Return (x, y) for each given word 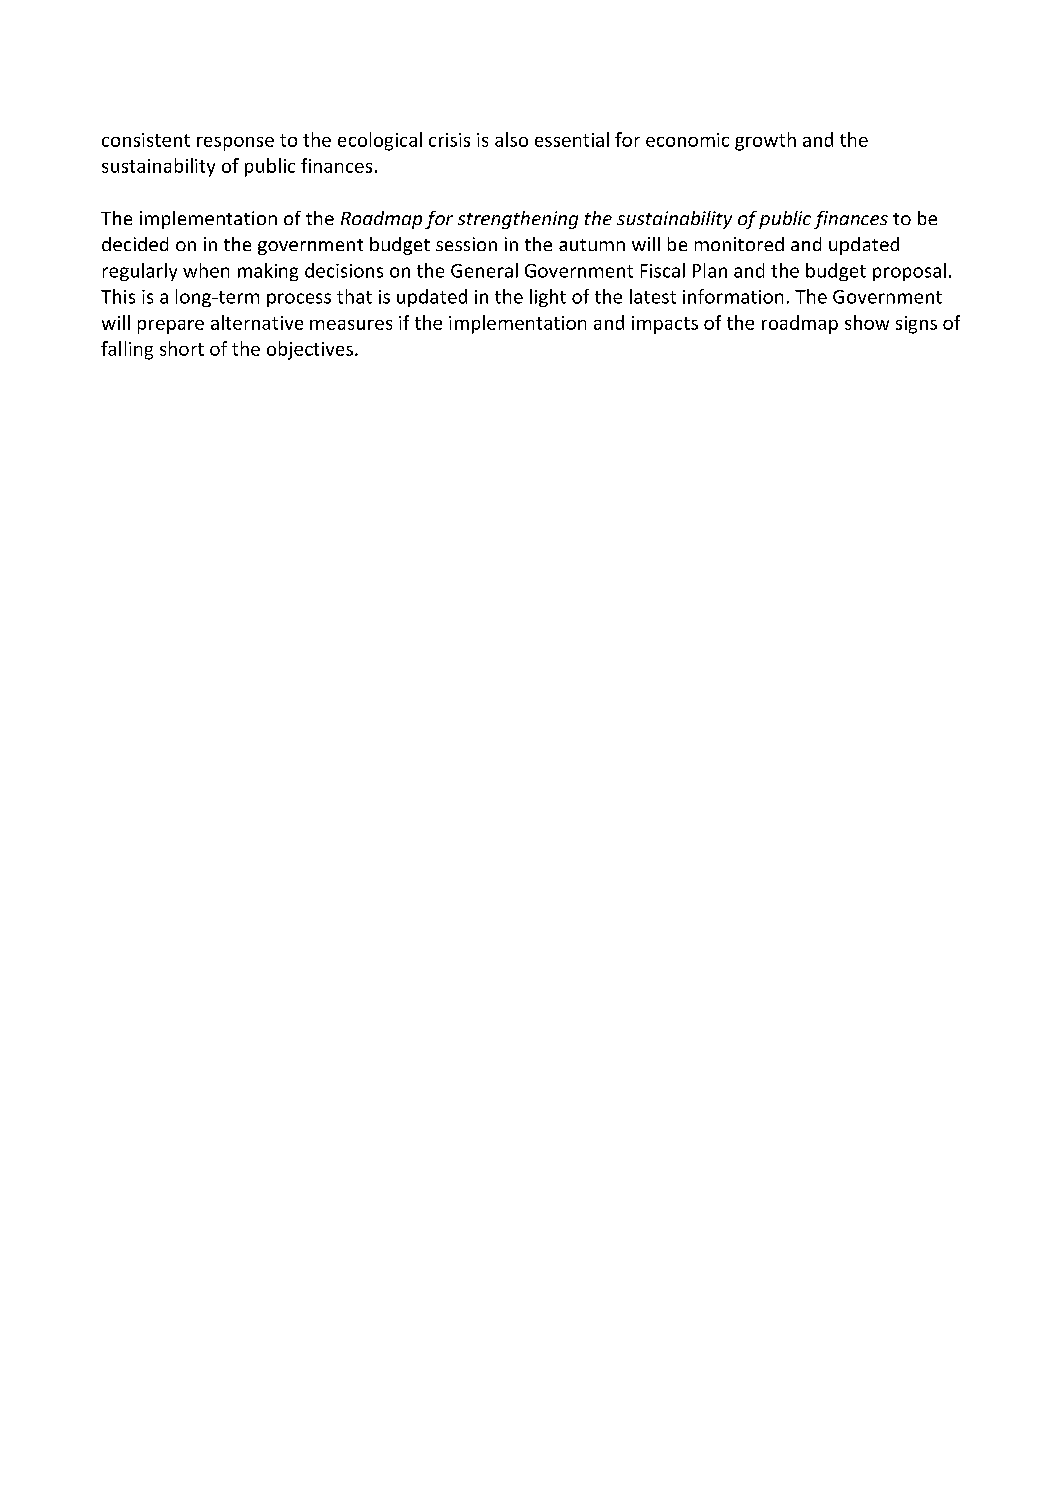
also (511, 139)
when (206, 270)
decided (135, 244)
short (182, 348)
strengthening (518, 220)
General (484, 270)
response (235, 144)
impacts (665, 325)
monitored (739, 244)
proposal (909, 272)
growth (765, 141)
